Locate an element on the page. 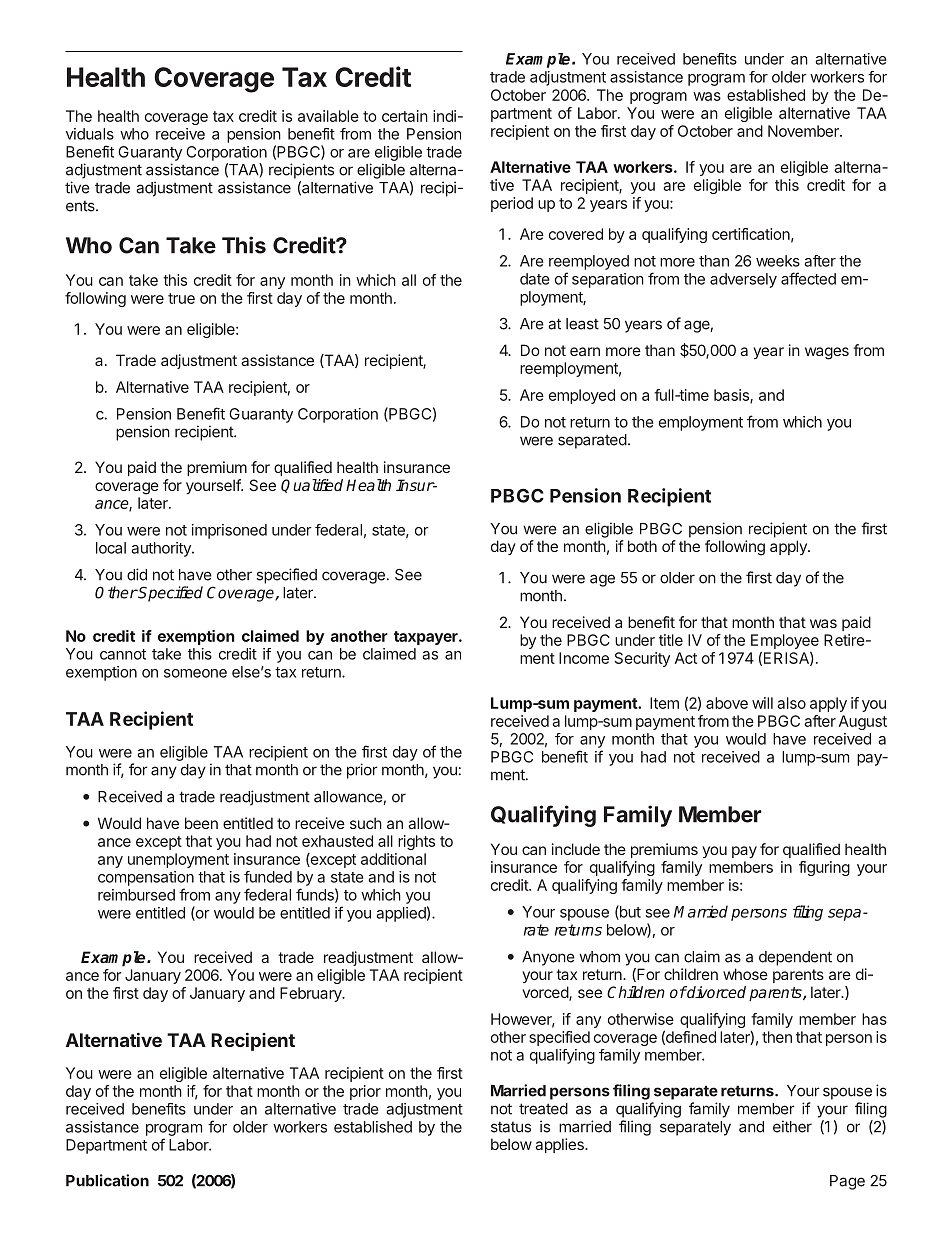  both is located at coordinates (642, 546).
